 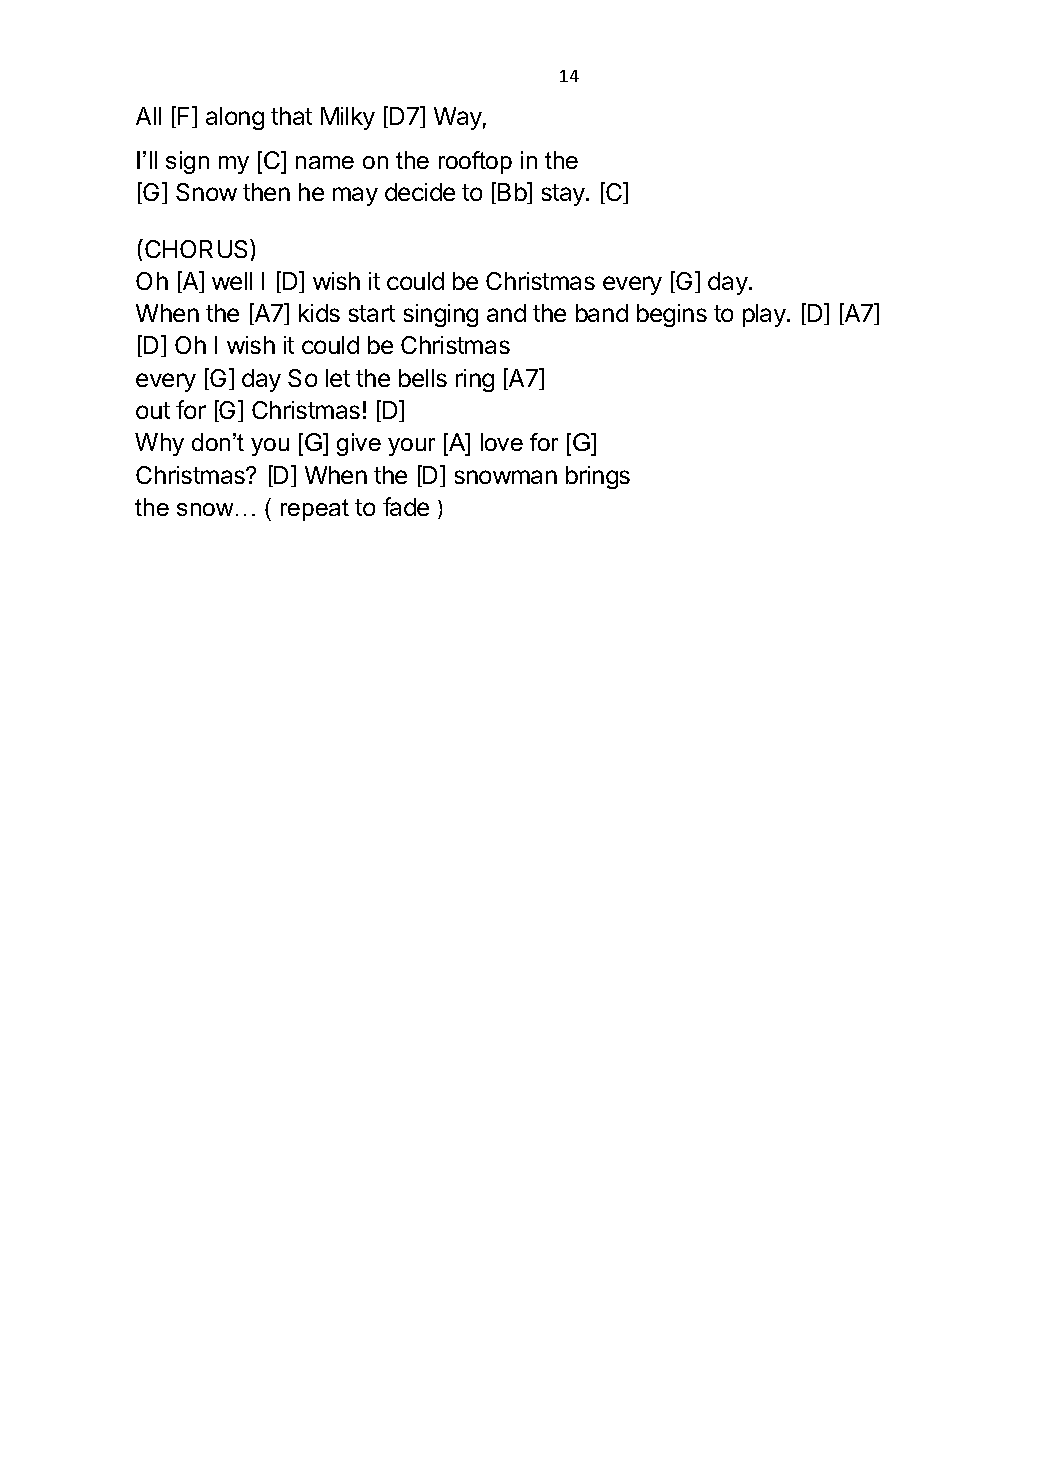 What do you see at coordinates (153, 410) in the page?
I see `out` at bounding box center [153, 410].
